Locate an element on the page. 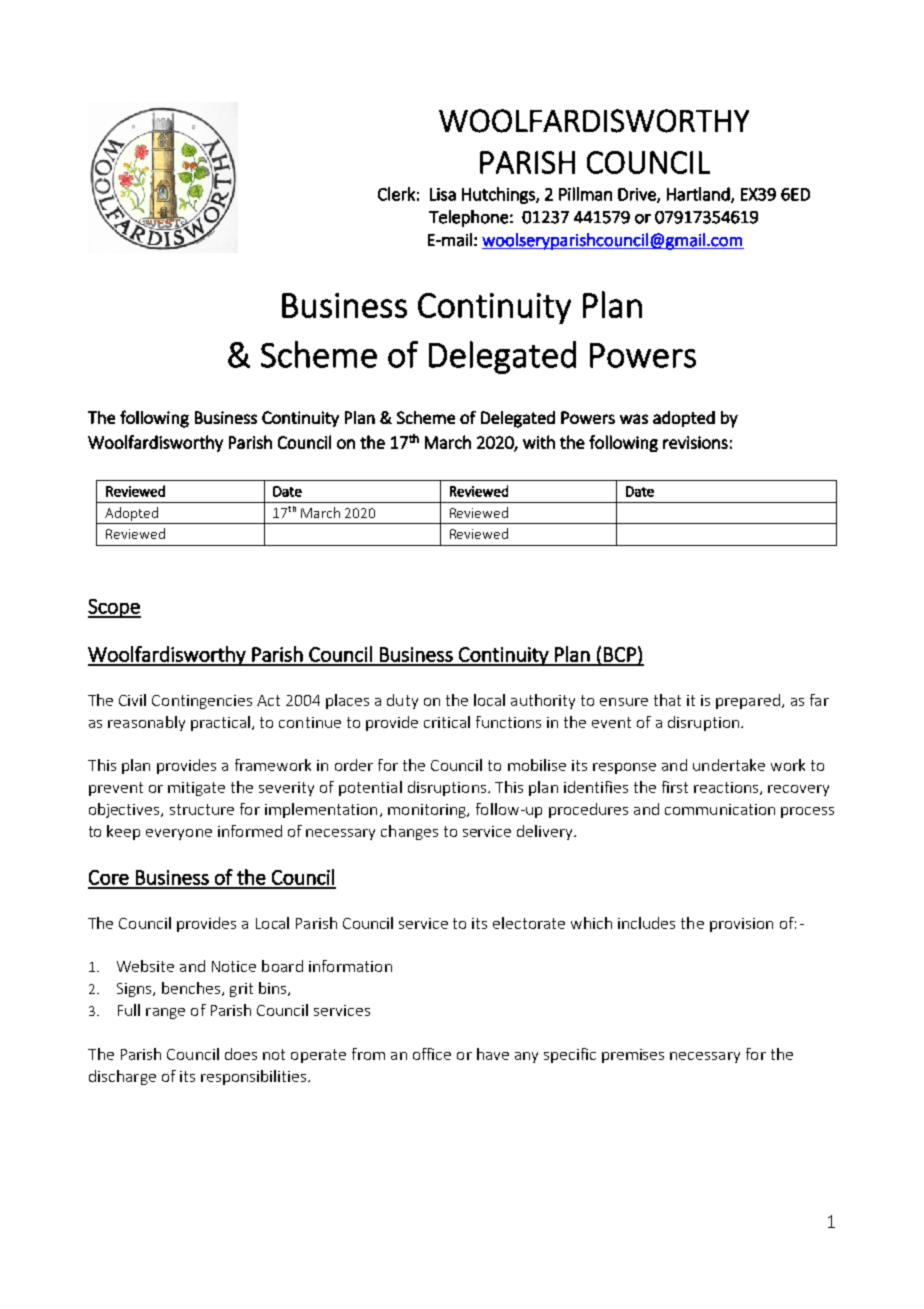 This document has width=924, height=1309. Telephone is located at coordinates (468, 218).
